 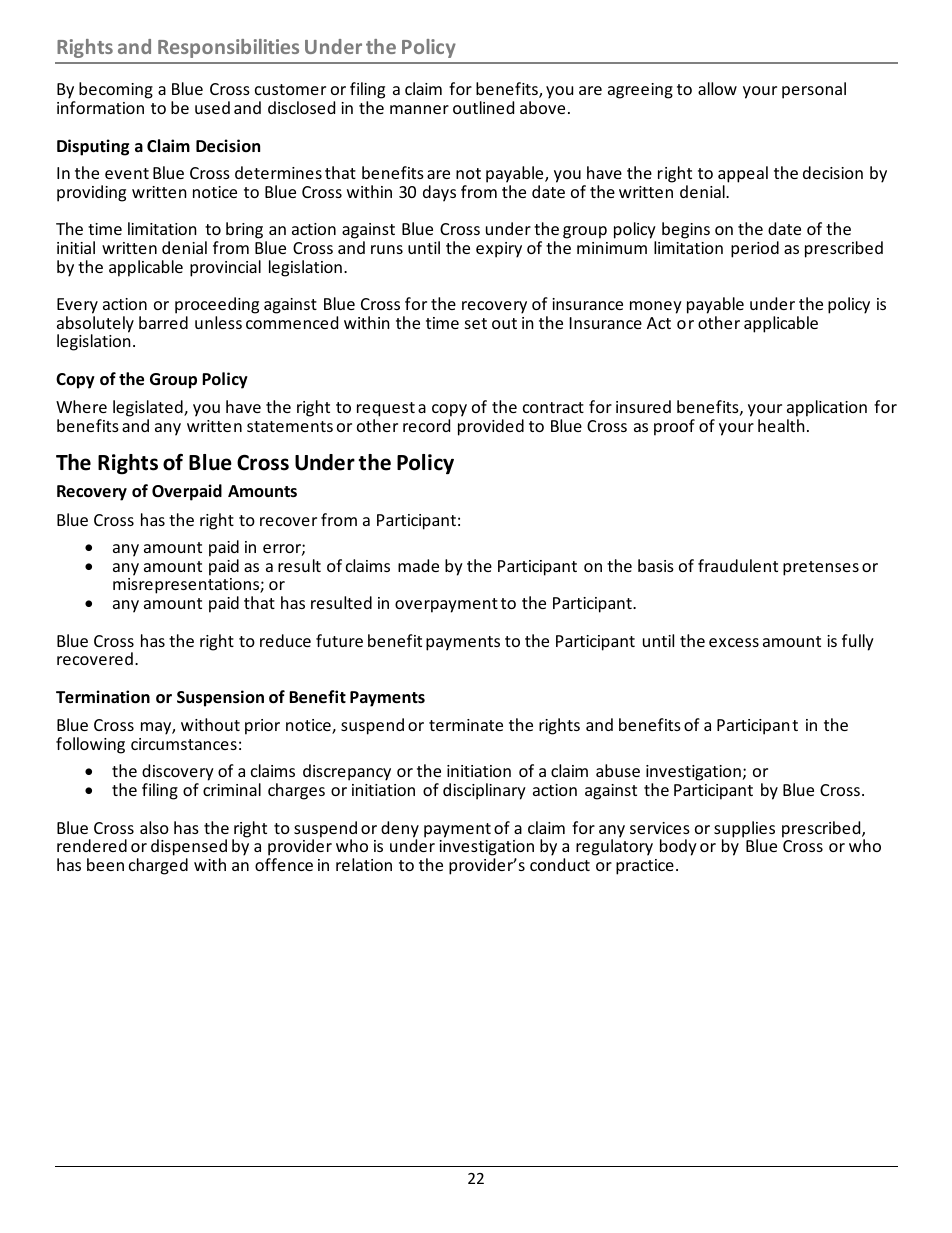 What do you see at coordinates (491, 427) in the page?
I see `provided` at bounding box center [491, 427].
